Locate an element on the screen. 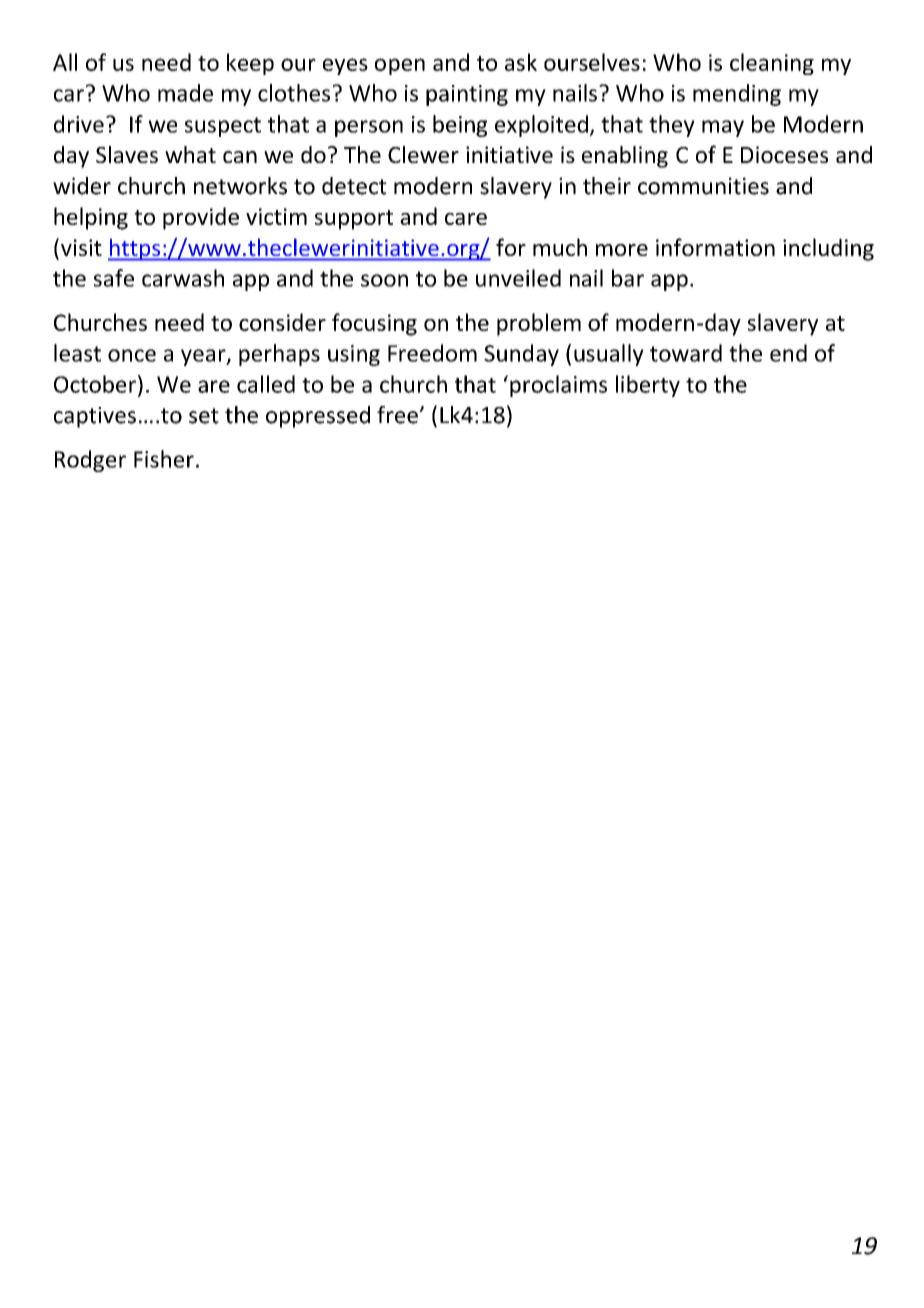 This screenshot has width=924, height=1308. provide is located at coordinates (201, 218).
